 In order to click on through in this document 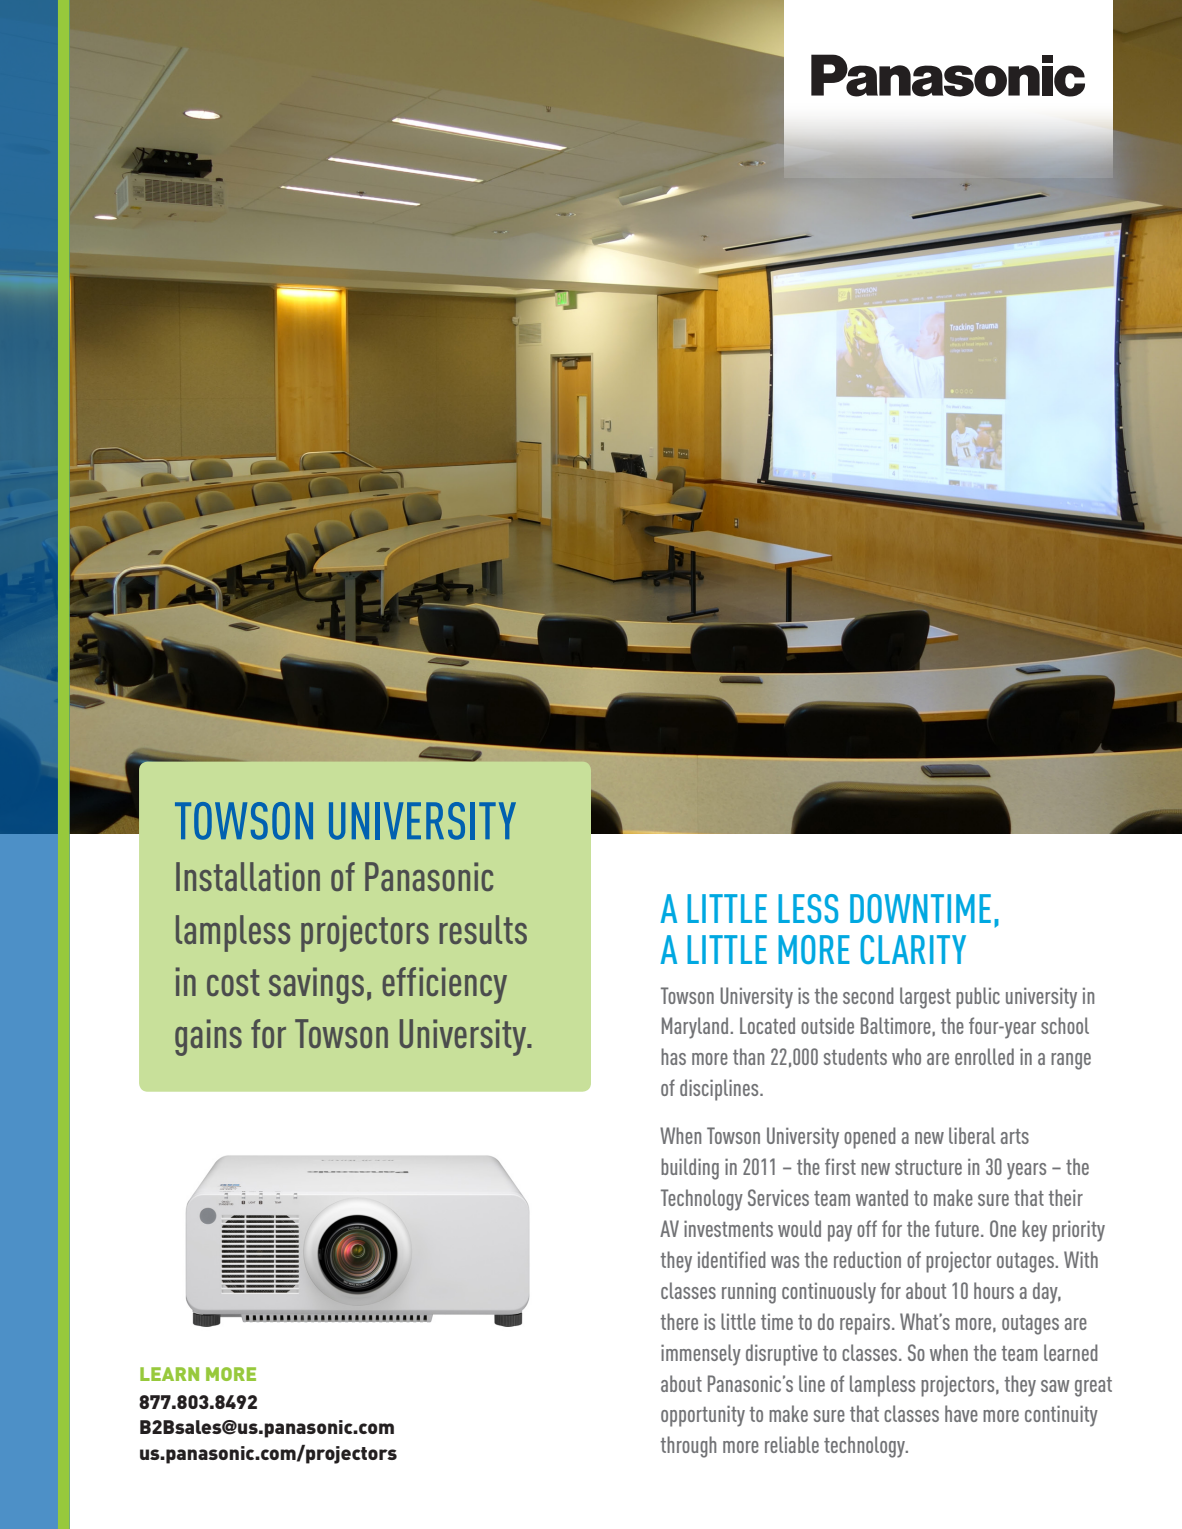, I will do `click(688, 1447)`.
